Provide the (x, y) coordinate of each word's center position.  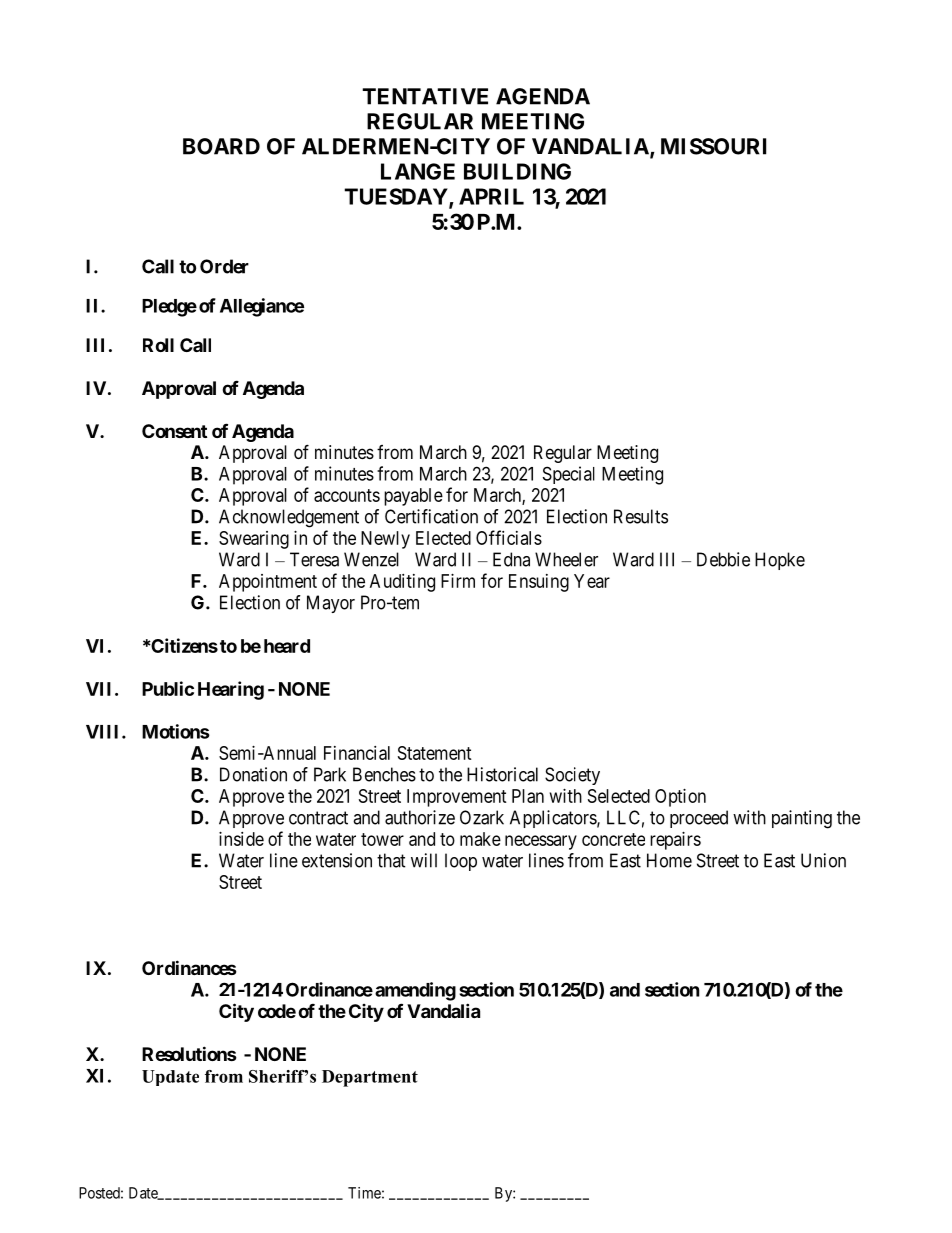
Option (680, 798)
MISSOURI (713, 146)
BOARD (221, 146)
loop (461, 862)
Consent (174, 431)
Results (641, 516)
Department (370, 1078)
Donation (253, 774)
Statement (435, 753)
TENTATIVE (425, 96)
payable (413, 497)
